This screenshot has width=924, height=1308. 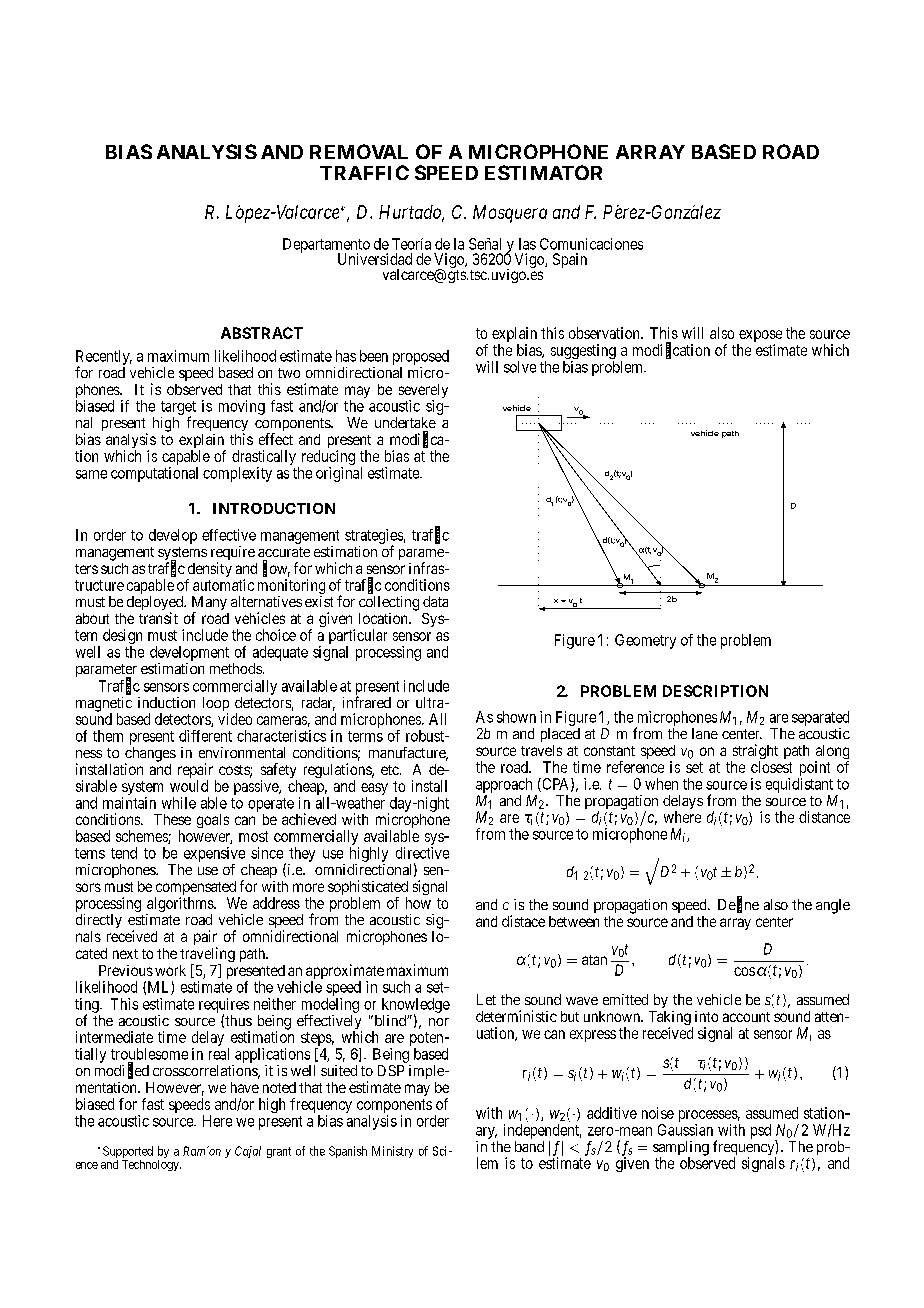 I want to click on Define, so click(x=738, y=905).
